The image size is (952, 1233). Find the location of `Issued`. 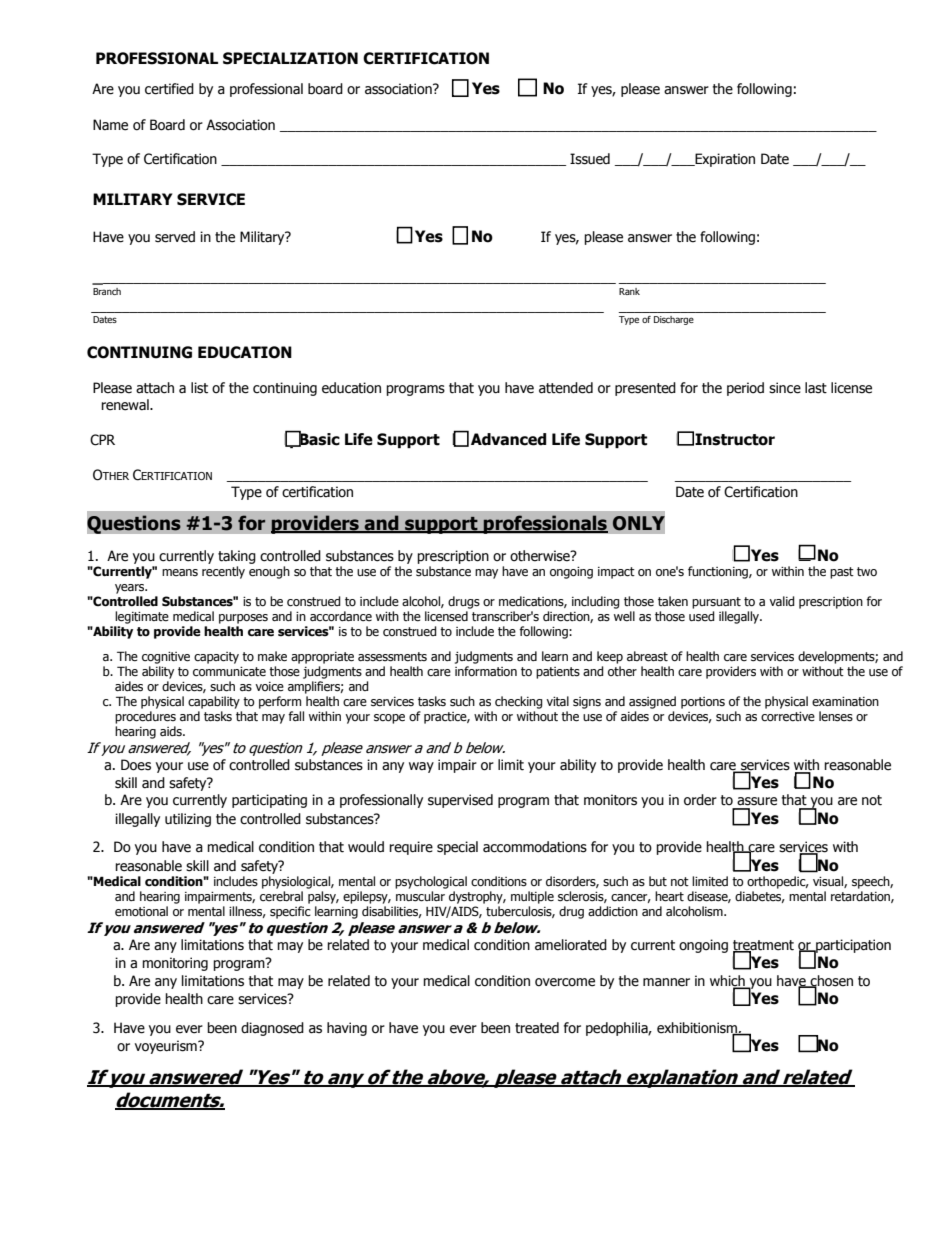

Issued is located at coordinates (590, 159).
